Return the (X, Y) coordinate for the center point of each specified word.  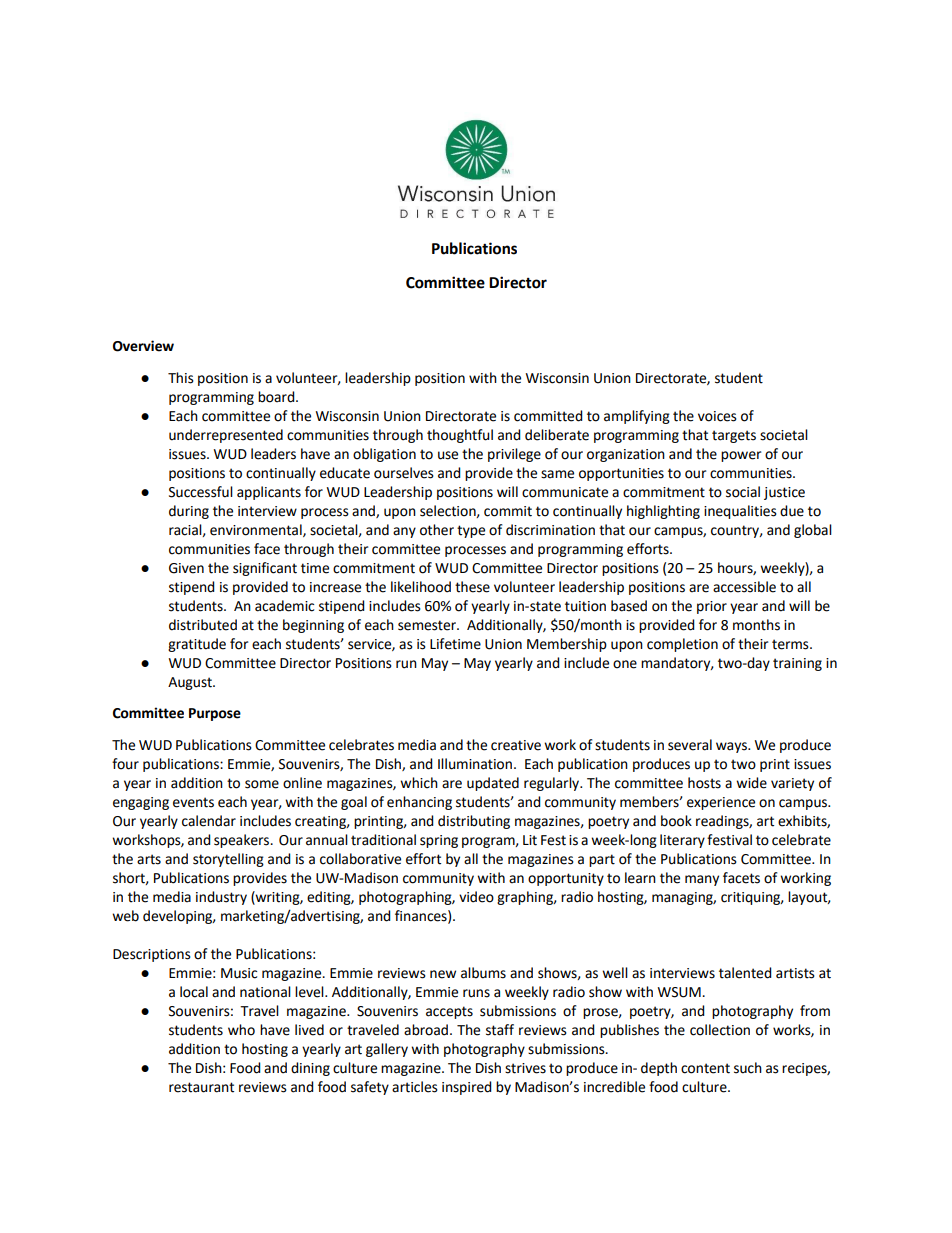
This (181, 378)
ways (732, 747)
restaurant (201, 1087)
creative (516, 745)
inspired (467, 1088)
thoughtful (460, 436)
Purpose (215, 714)
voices (717, 416)
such (748, 1068)
